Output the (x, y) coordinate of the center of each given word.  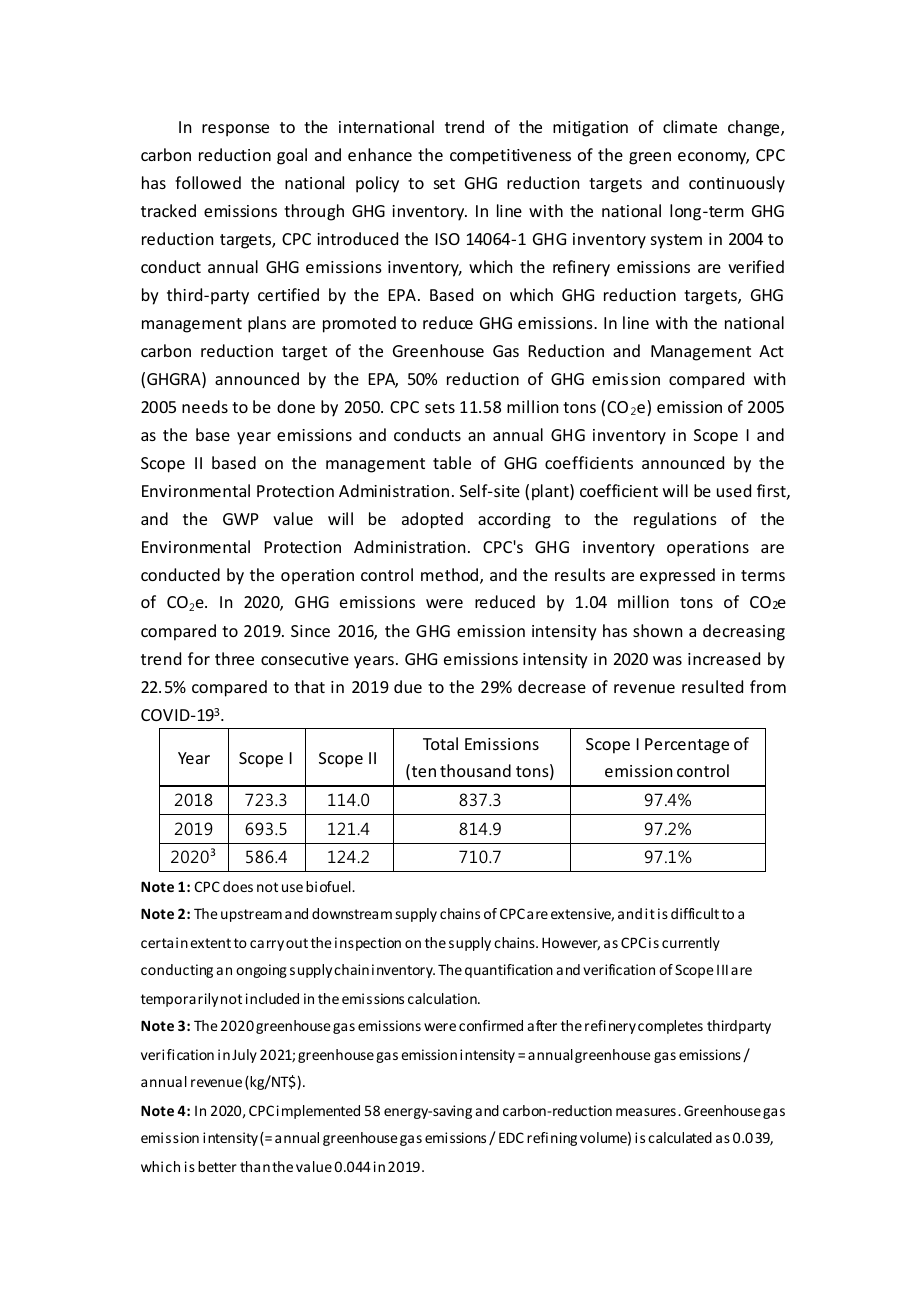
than (255, 1166)
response (235, 130)
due (408, 686)
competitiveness (510, 157)
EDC (511, 1137)
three (234, 658)
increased (724, 658)
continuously (737, 184)
